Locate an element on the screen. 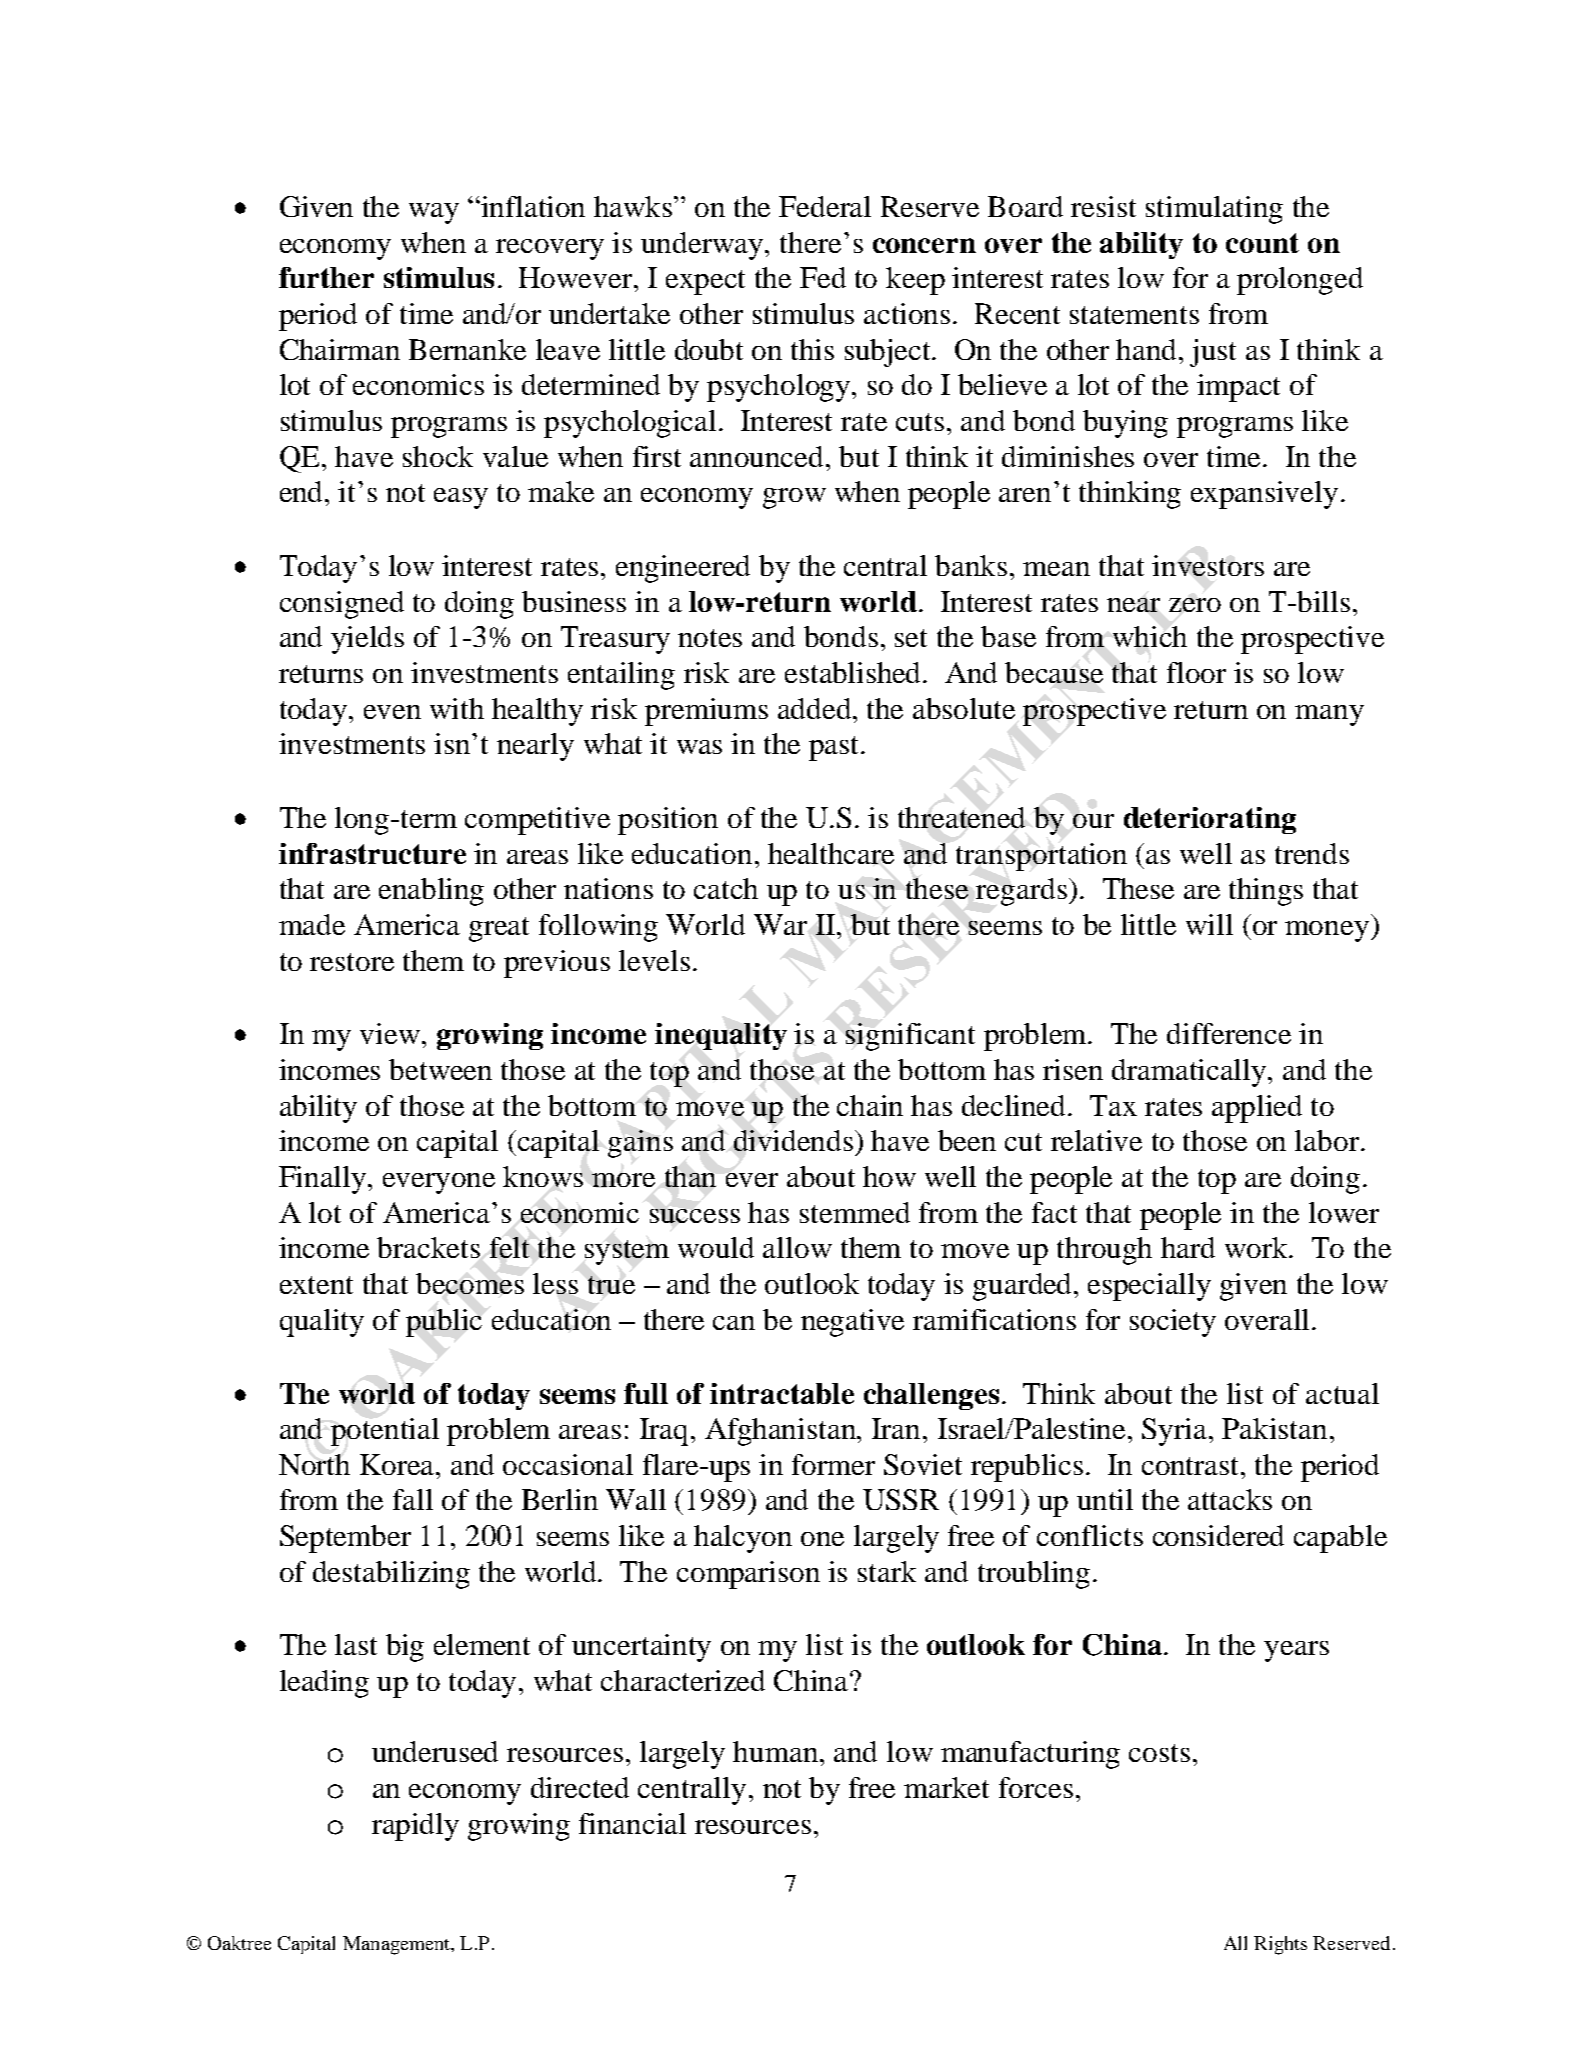 The image size is (1582, 2048). human is located at coordinates (775, 1751).
